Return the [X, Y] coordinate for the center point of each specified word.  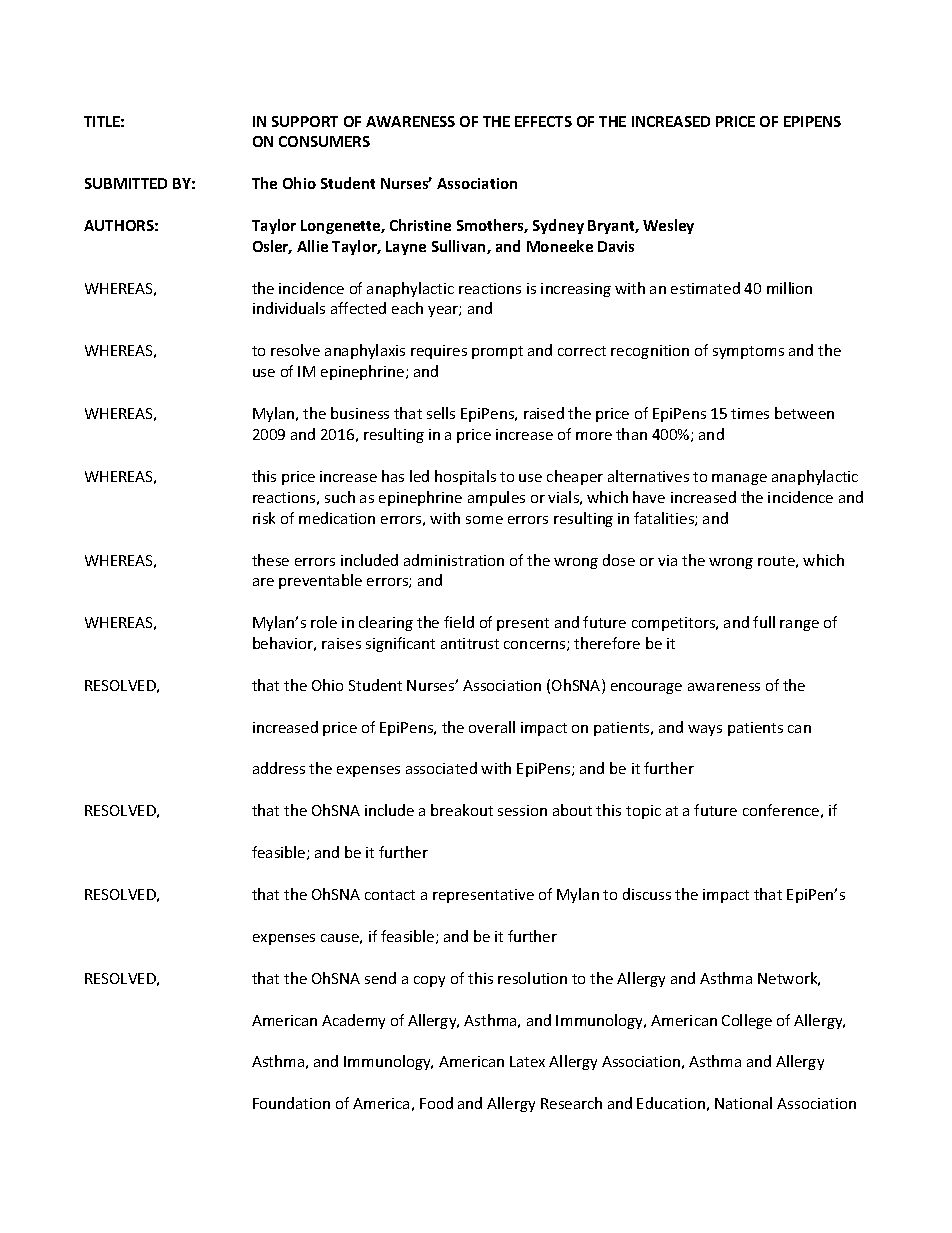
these [270, 560]
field [459, 622]
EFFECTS [543, 121]
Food [436, 1103]
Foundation [291, 1103]
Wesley [668, 226]
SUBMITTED [126, 183]
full [764, 622]
